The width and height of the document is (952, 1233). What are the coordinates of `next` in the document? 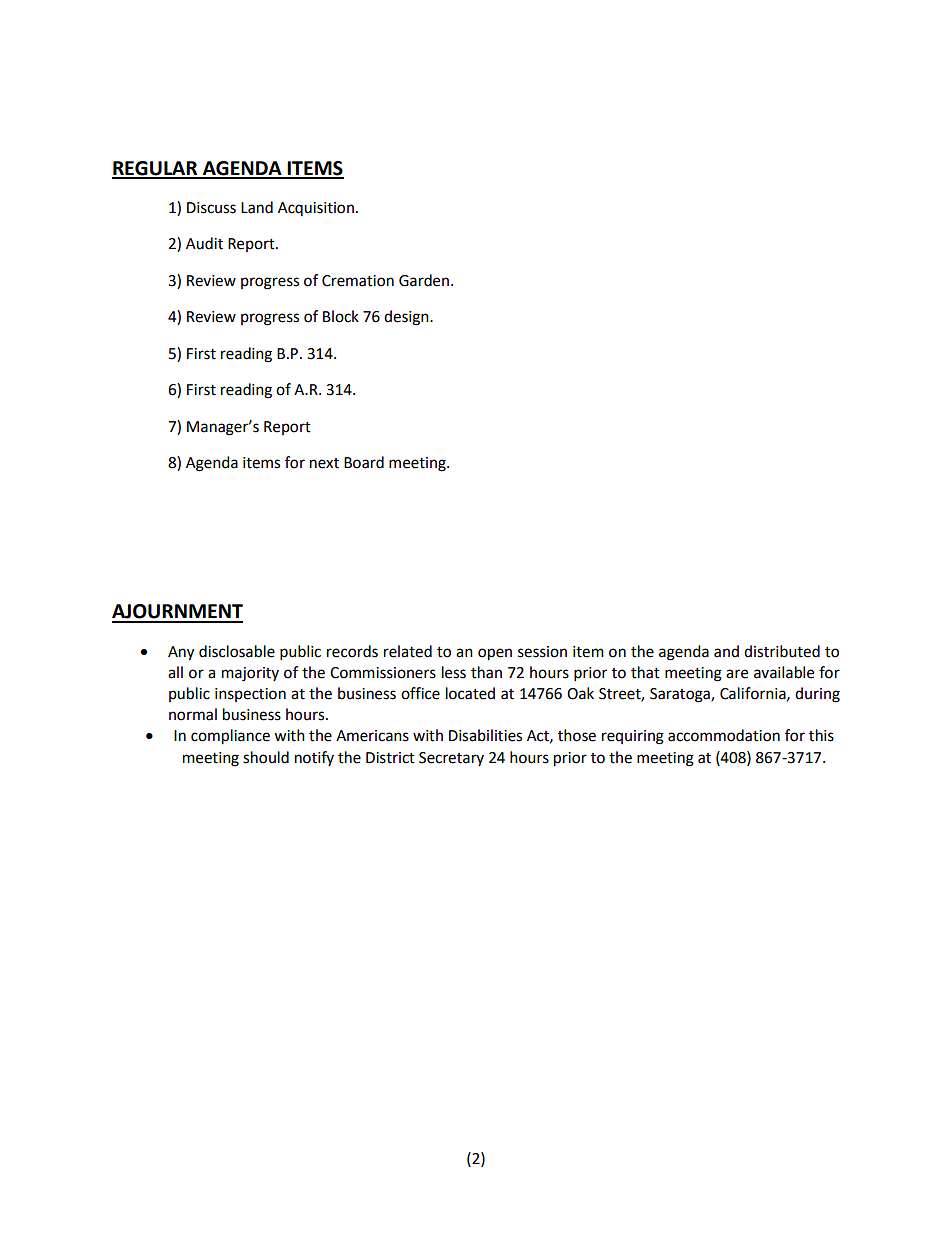 It's located at (324, 463).
